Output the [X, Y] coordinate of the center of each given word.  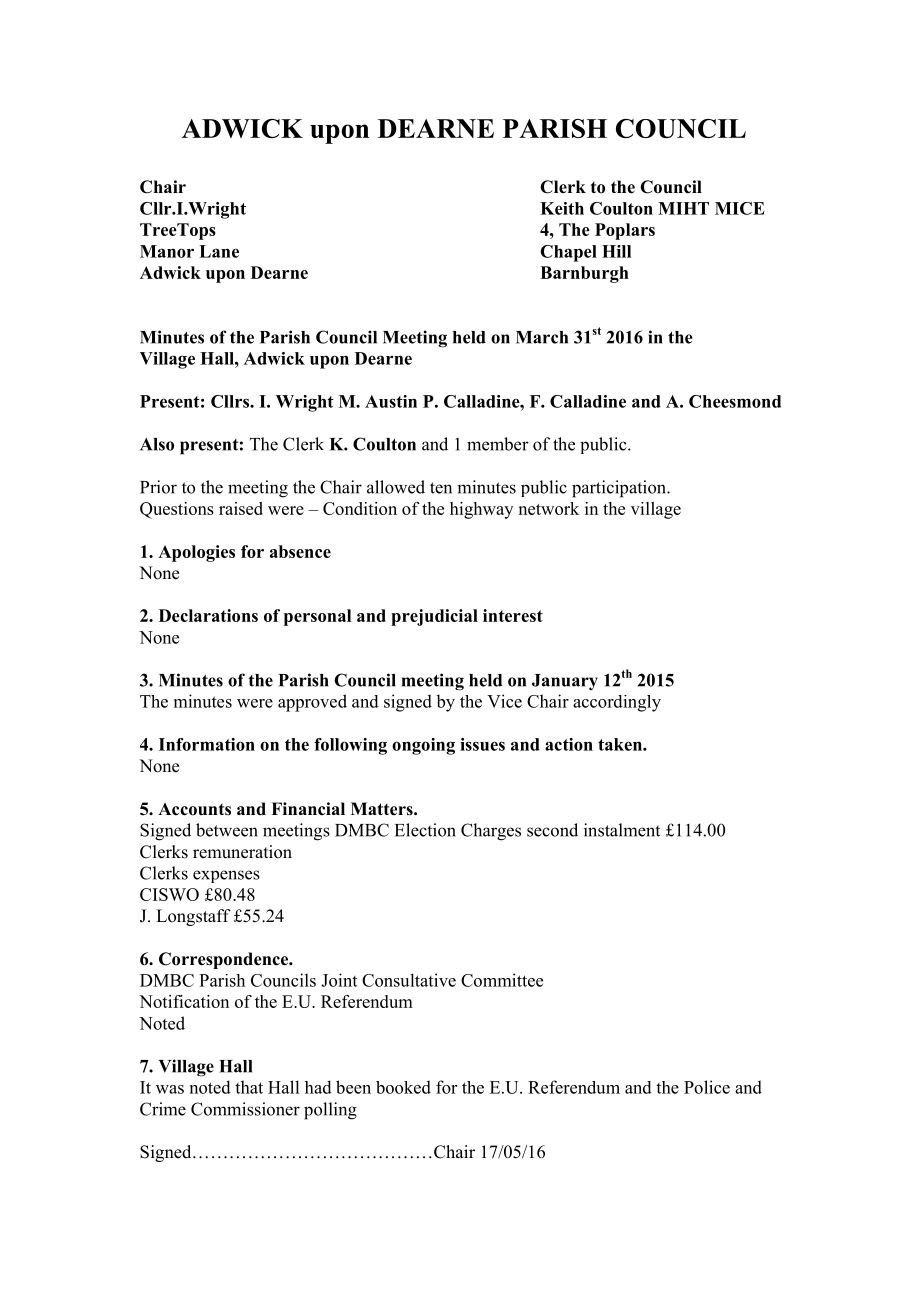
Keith [562, 208]
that [249, 1087]
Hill [616, 251]
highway [481, 510]
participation [620, 489]
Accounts [194, 809]
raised [241, 508]
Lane [219, 251]
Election [425, 830]
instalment [622, 830]
